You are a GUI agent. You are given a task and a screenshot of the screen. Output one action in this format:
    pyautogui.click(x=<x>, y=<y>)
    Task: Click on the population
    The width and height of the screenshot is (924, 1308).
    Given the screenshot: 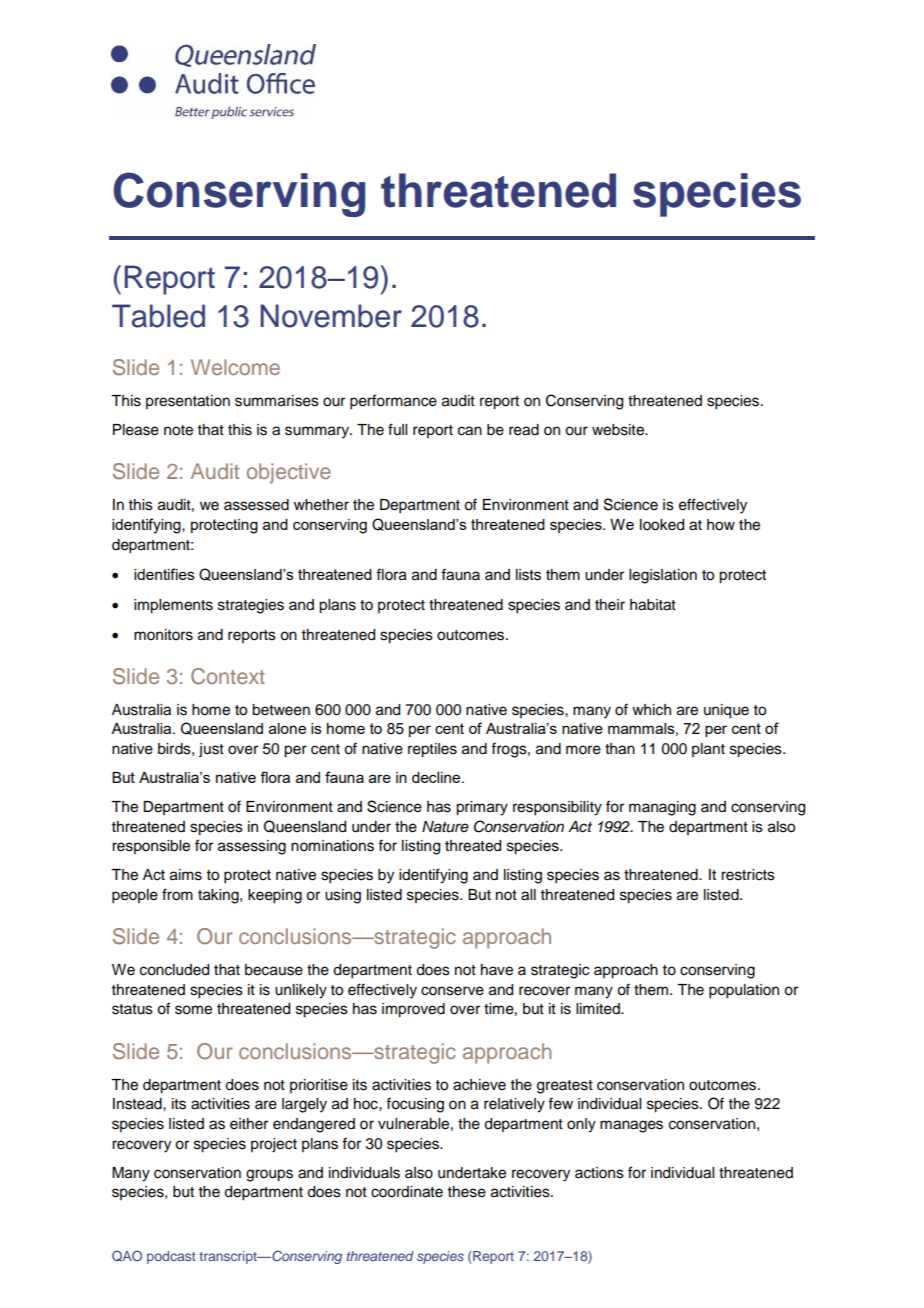 What is the action you would take?
    pyautogui.click(x=744, y=991)
